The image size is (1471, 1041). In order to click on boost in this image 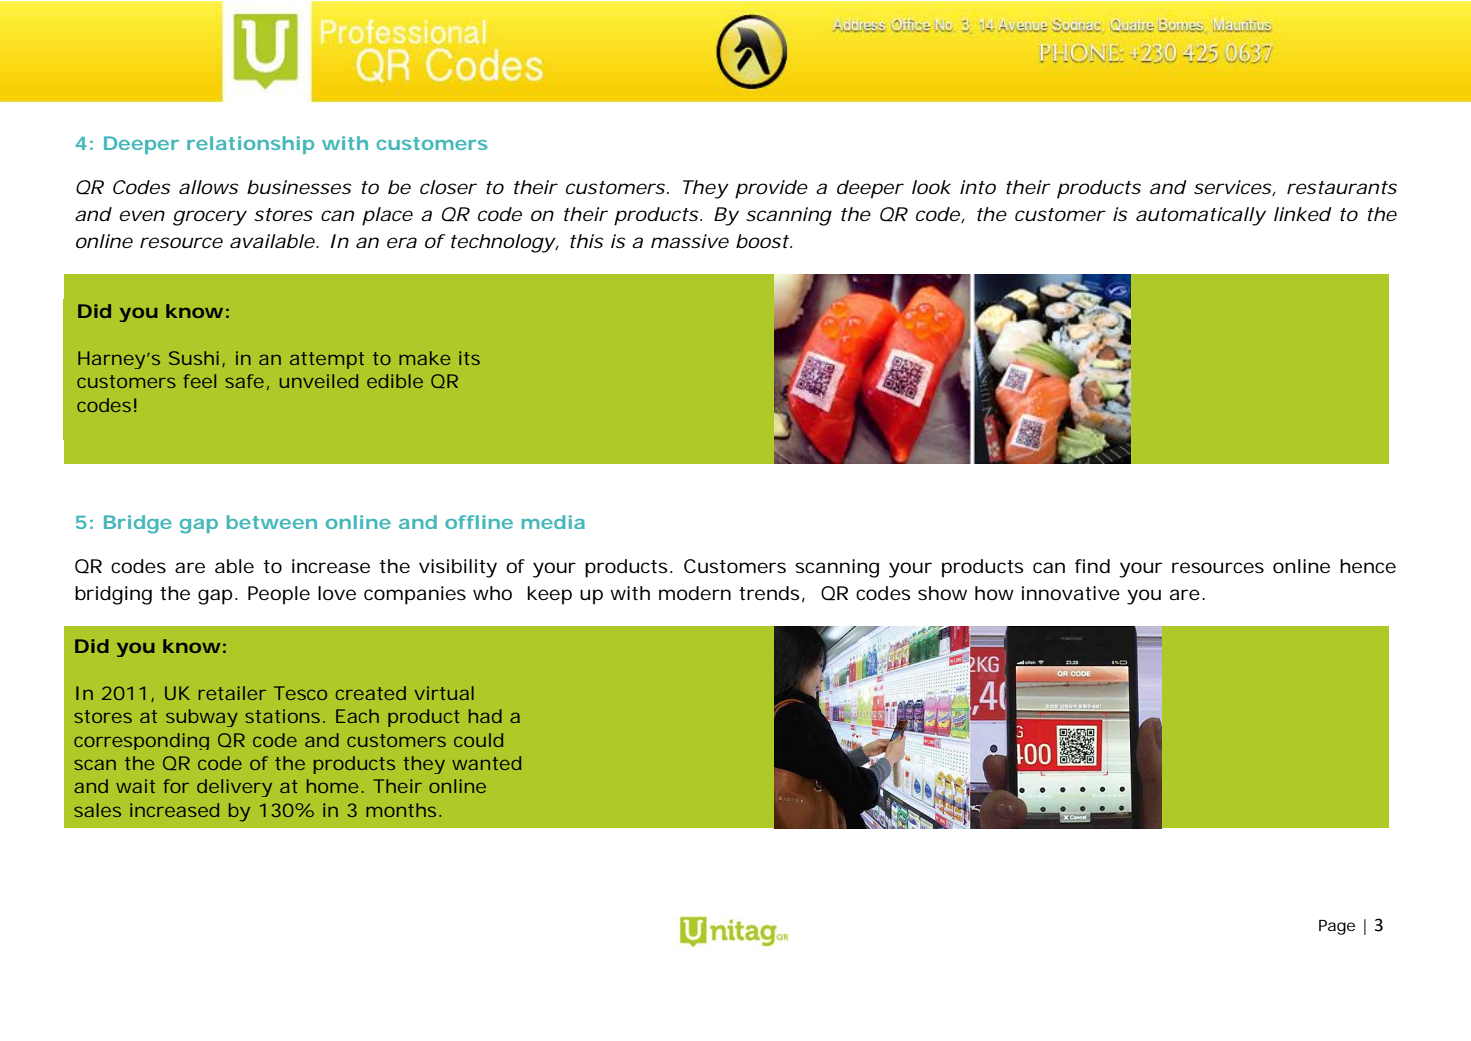, I will do `click(762, 241)`.
